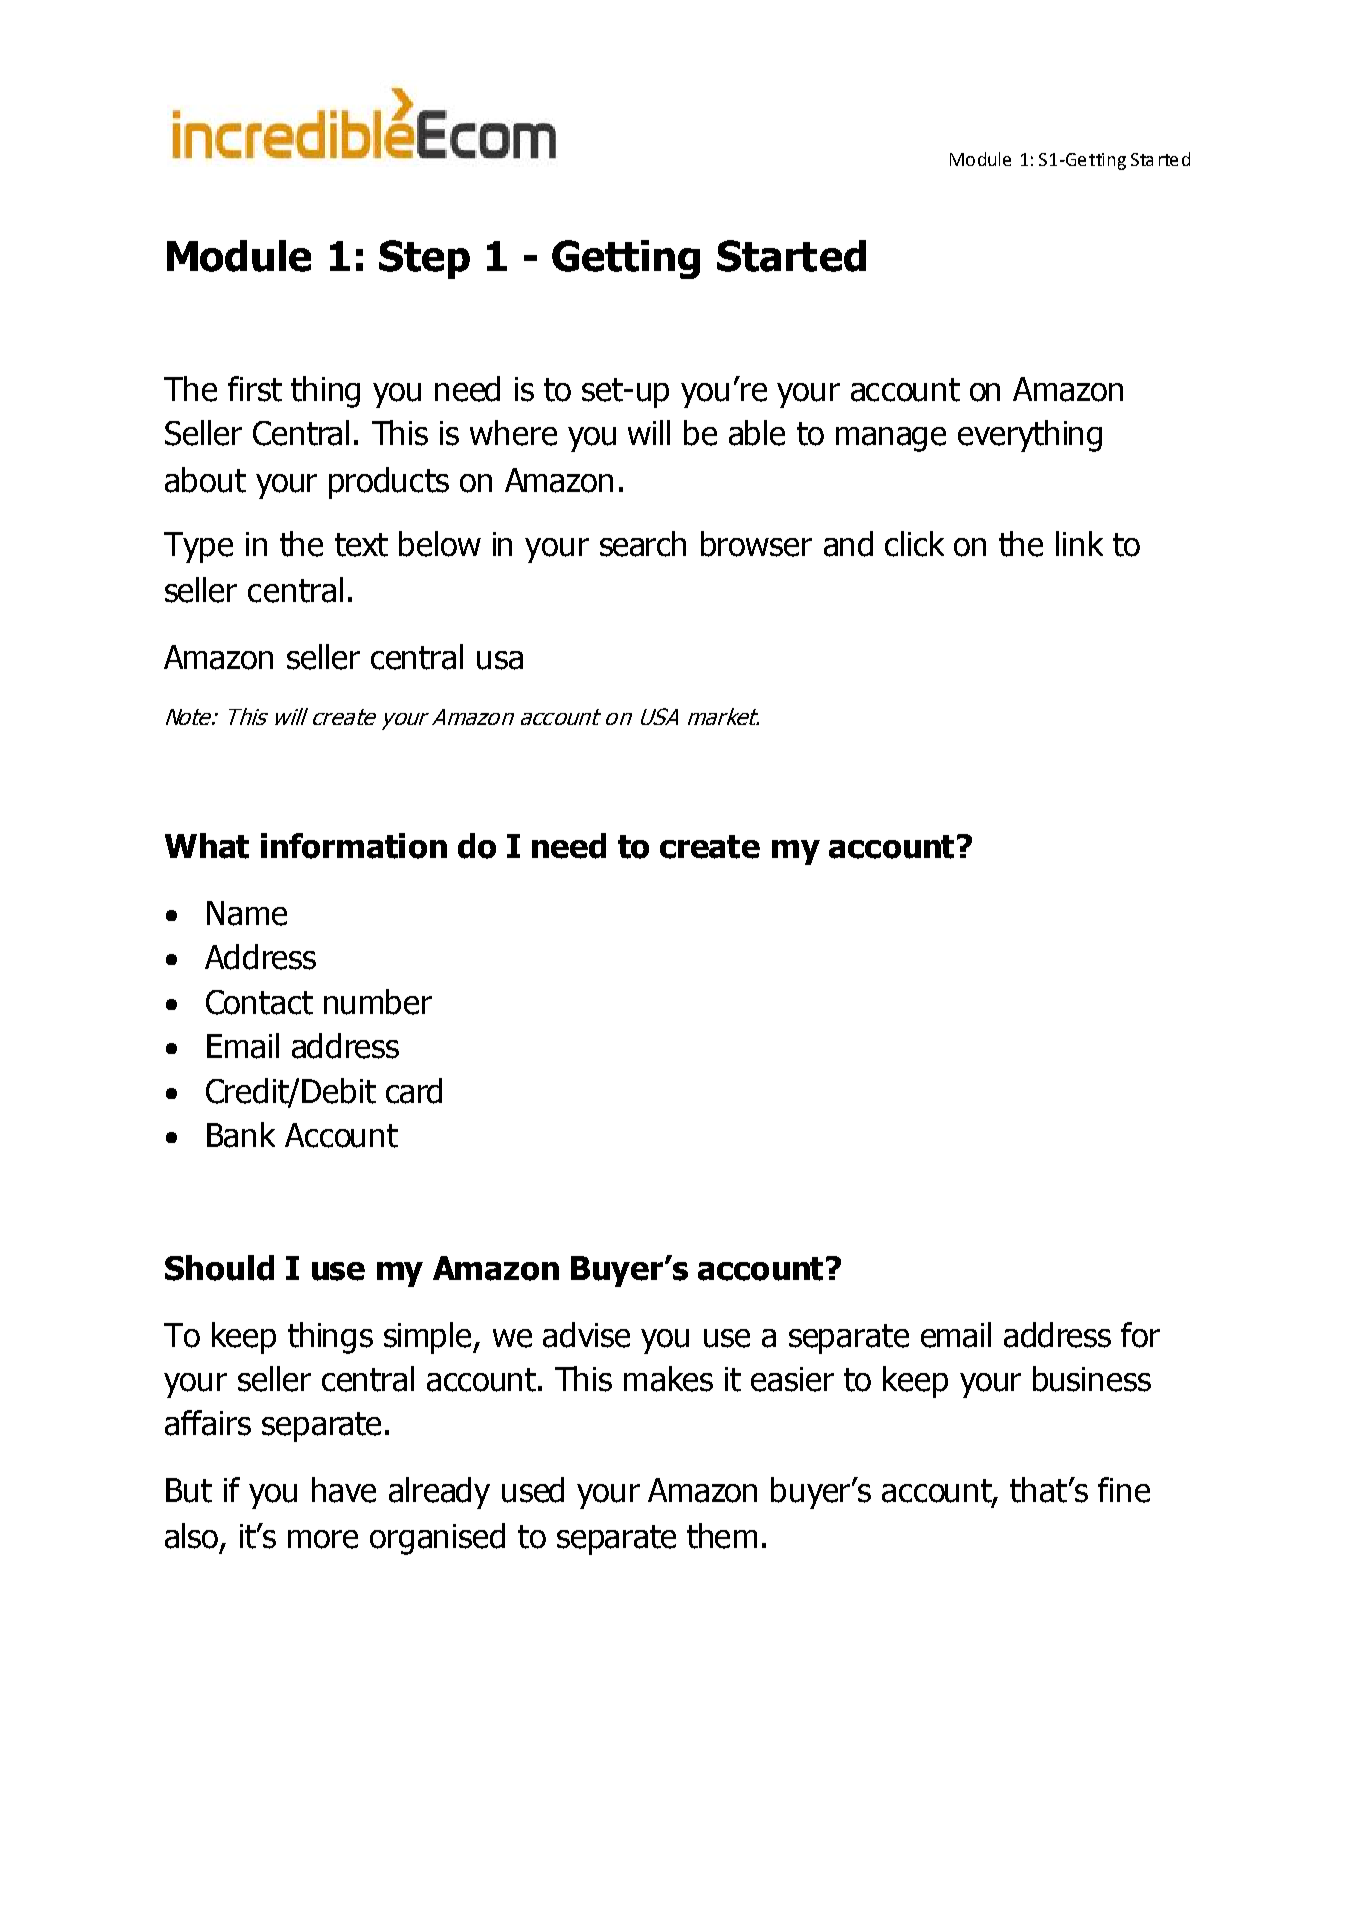  I want to click on have, so click(344, 1490).
